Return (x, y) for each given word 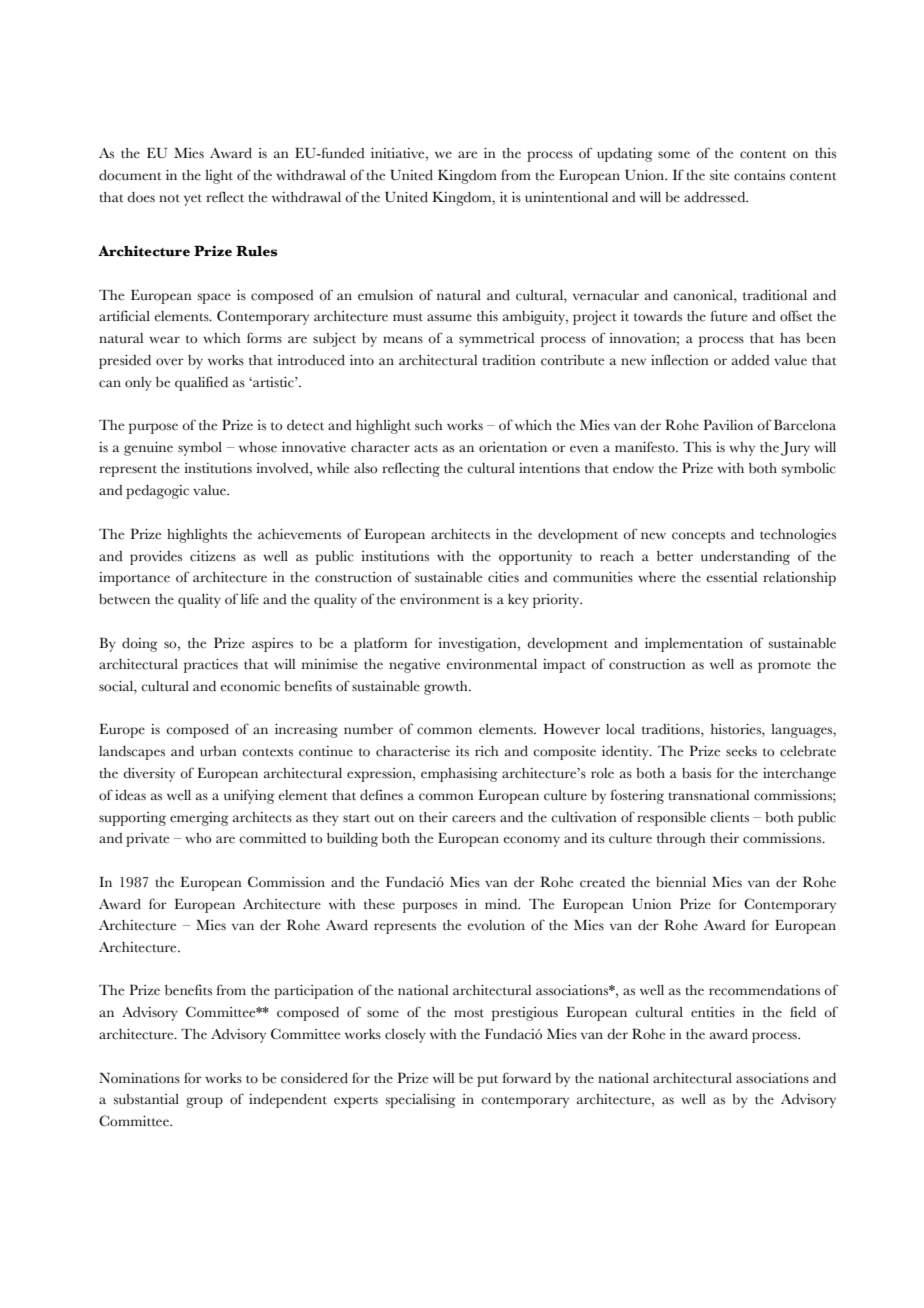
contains (759, 175)
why (742, 449)
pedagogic (157, 492)
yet (193, 200)
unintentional (566, 197)
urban (218, 751)
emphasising (459, 775)
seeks (741, 751)
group (204, 1102)
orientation (513, 447)
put (487, 1081)
